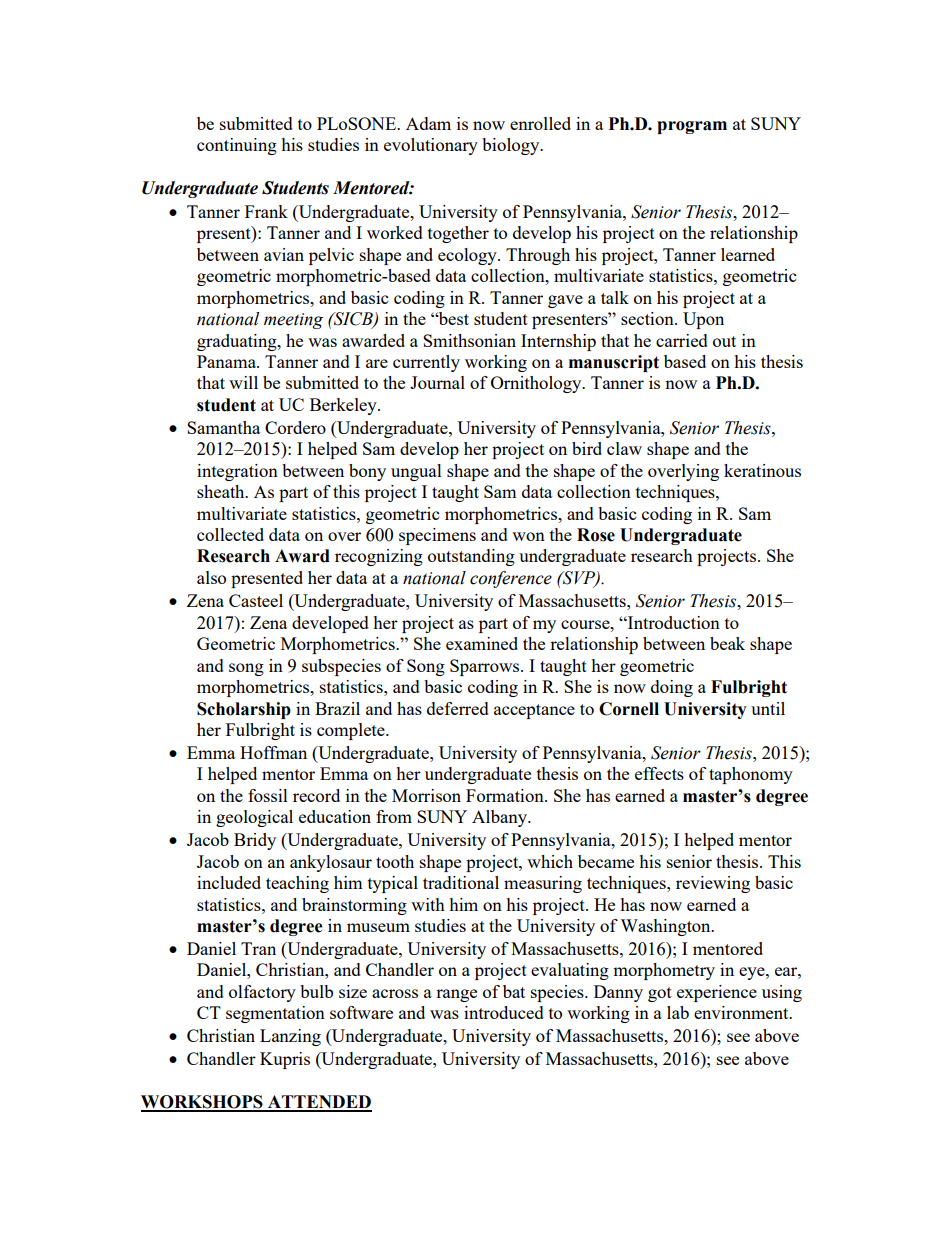 The width and height of the page is (952, 1233). Describe the element at coordinates (692, 127) in the page. I see `program` at that location.
